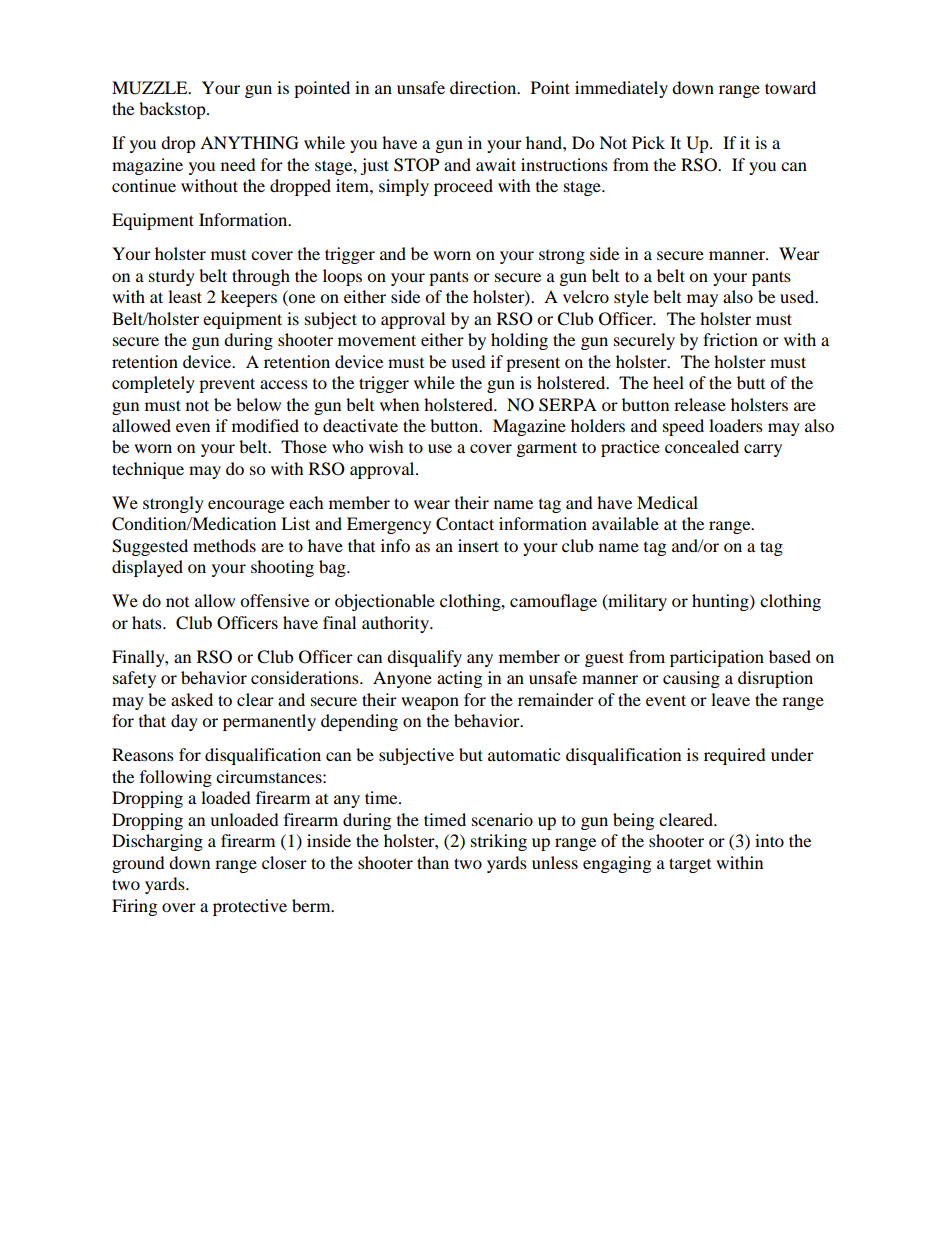 This screenshot has height=1233, width=952. What do you see at coordinates (730, 699) in the screenshot?
I see `leave` at bounding box center [730, 699].
